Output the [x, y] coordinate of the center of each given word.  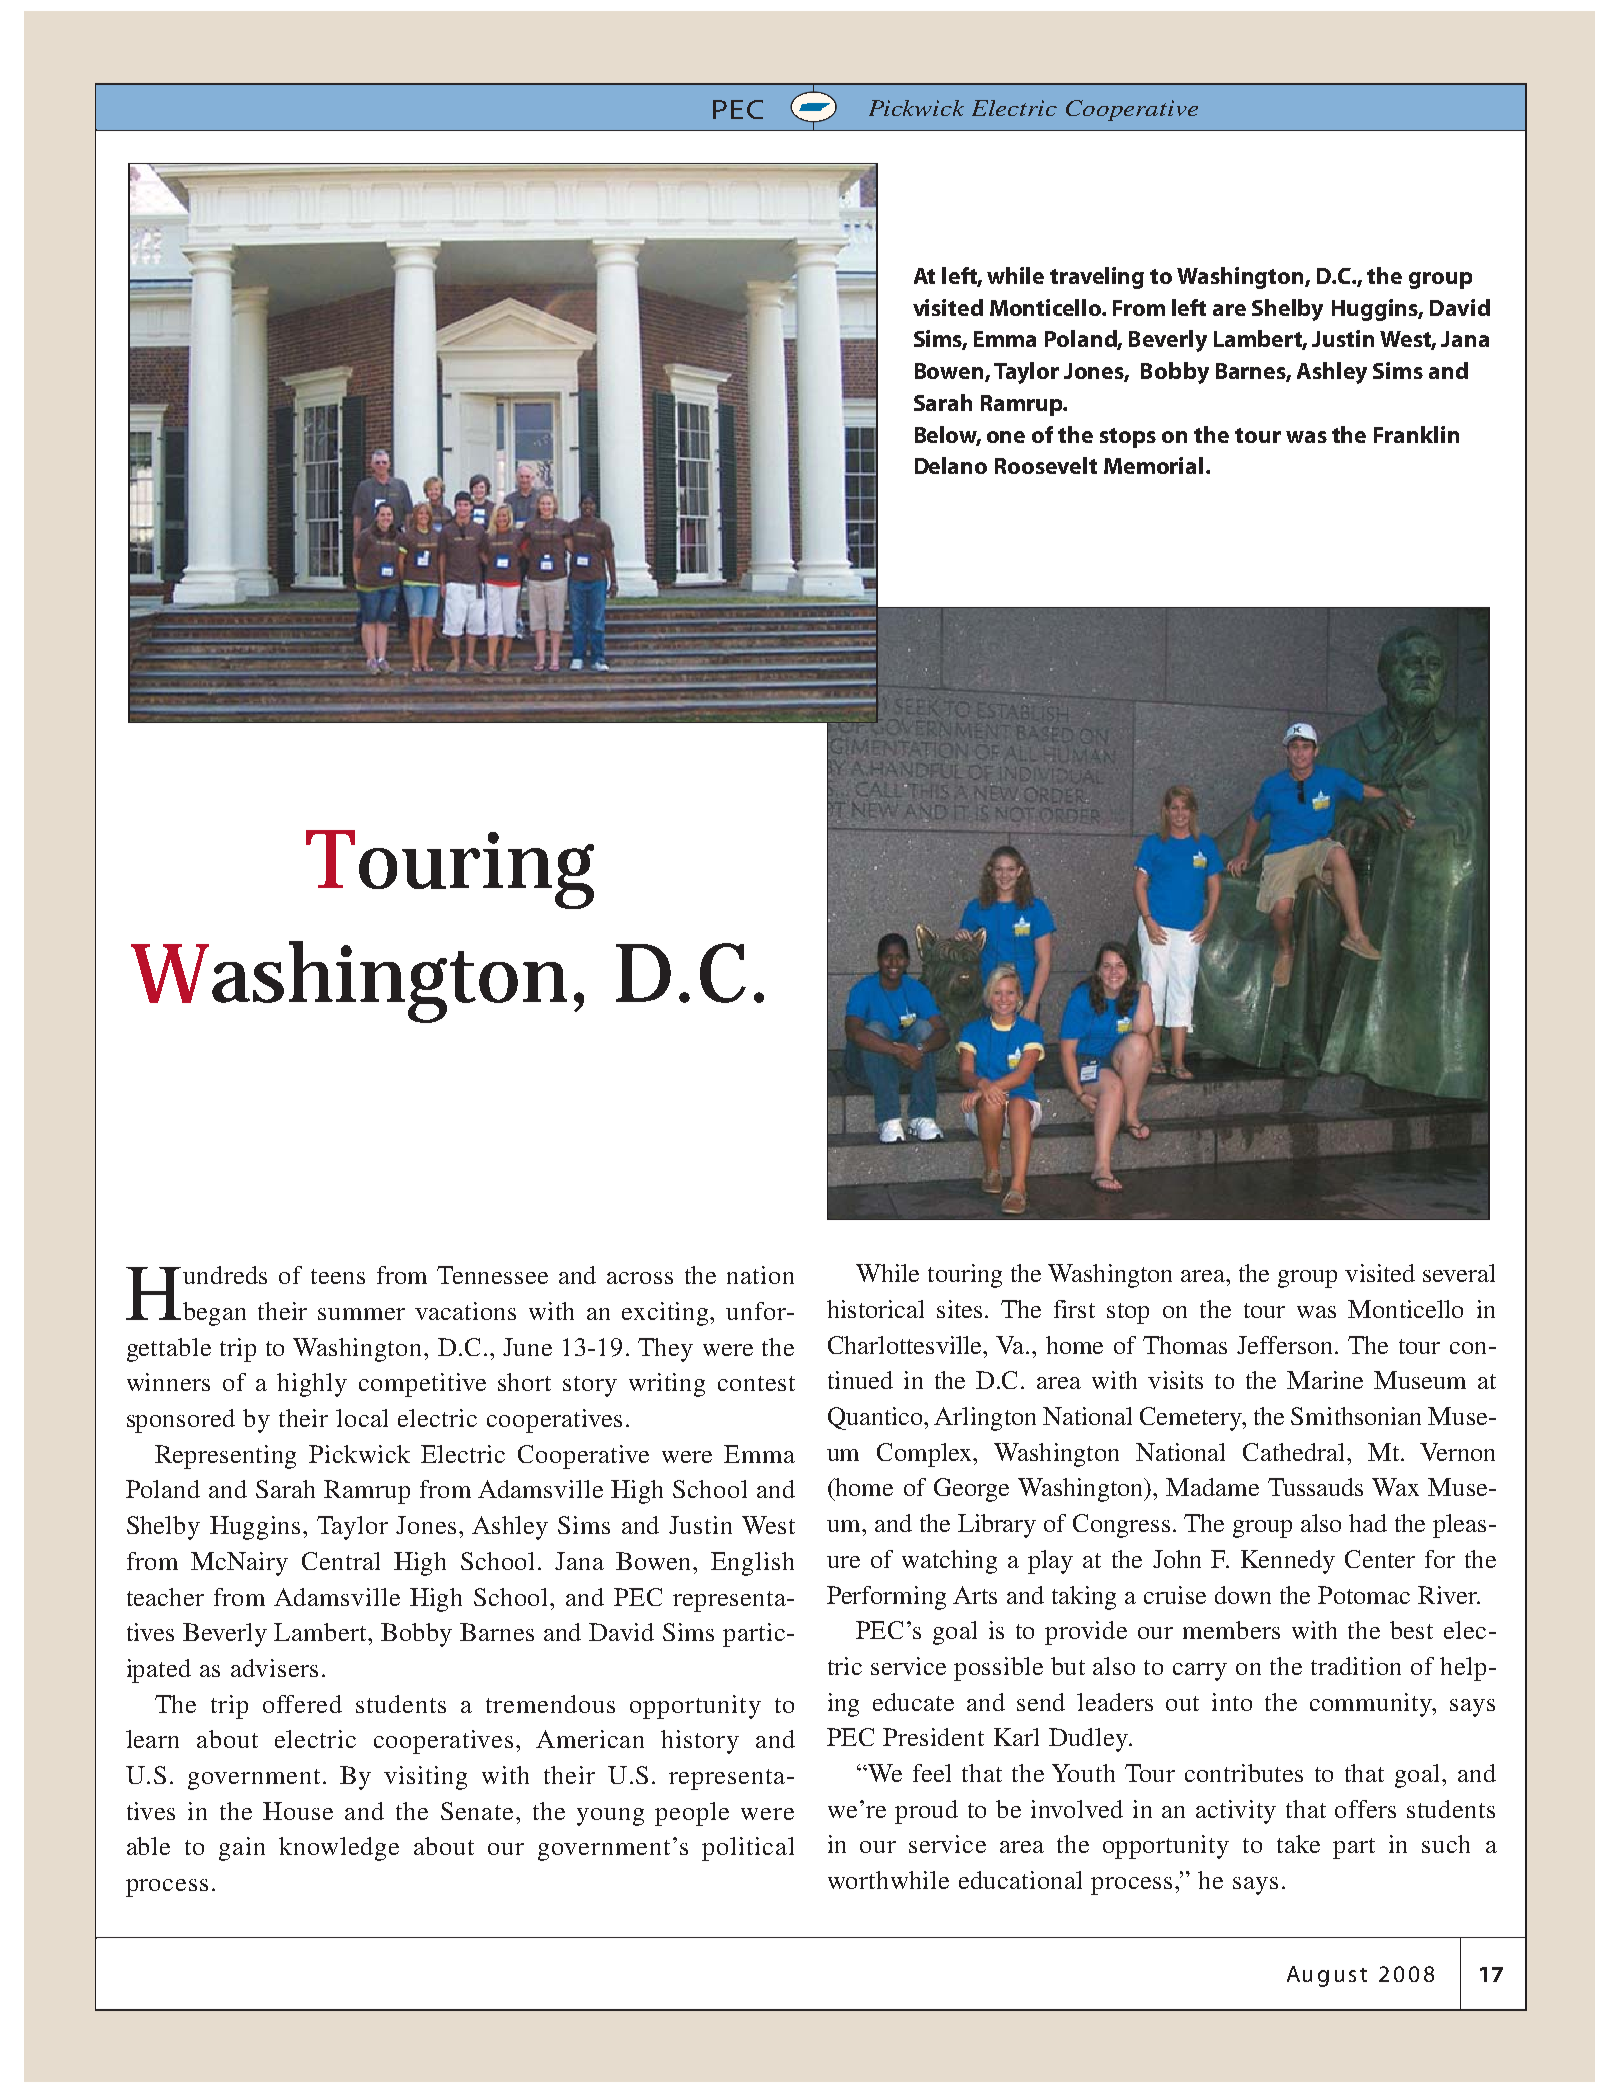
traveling [1097, 278]
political [748, 1849]
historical [875, 1309]
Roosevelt [1046, 465]
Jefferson [1286, 1345]
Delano [951, 465]
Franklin [1416, 434]
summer [361, 1314]
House [298, 1811]
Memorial [1153, 465]
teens [338, 1276]
